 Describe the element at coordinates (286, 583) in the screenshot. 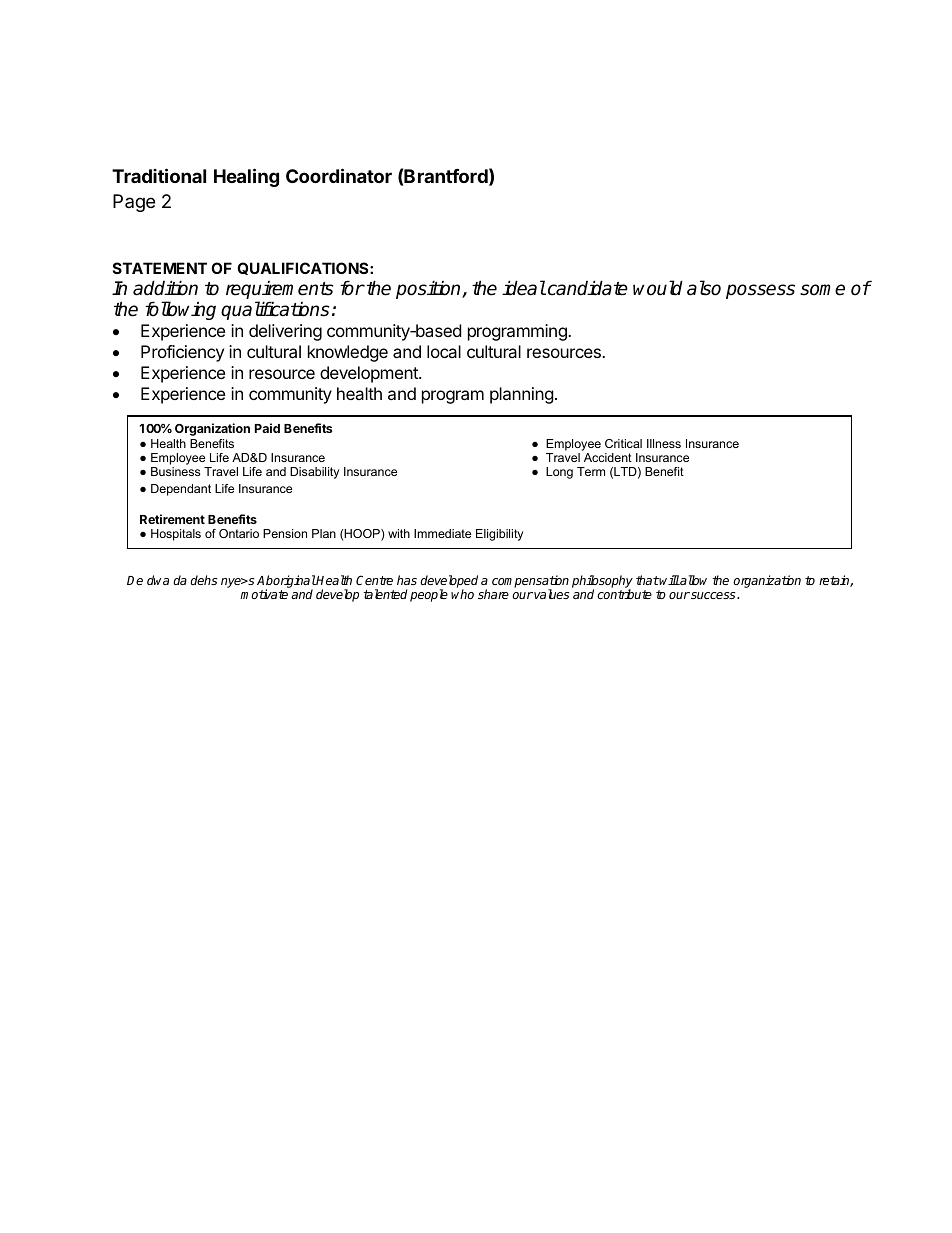

I see `Aboriginal` at that location.
